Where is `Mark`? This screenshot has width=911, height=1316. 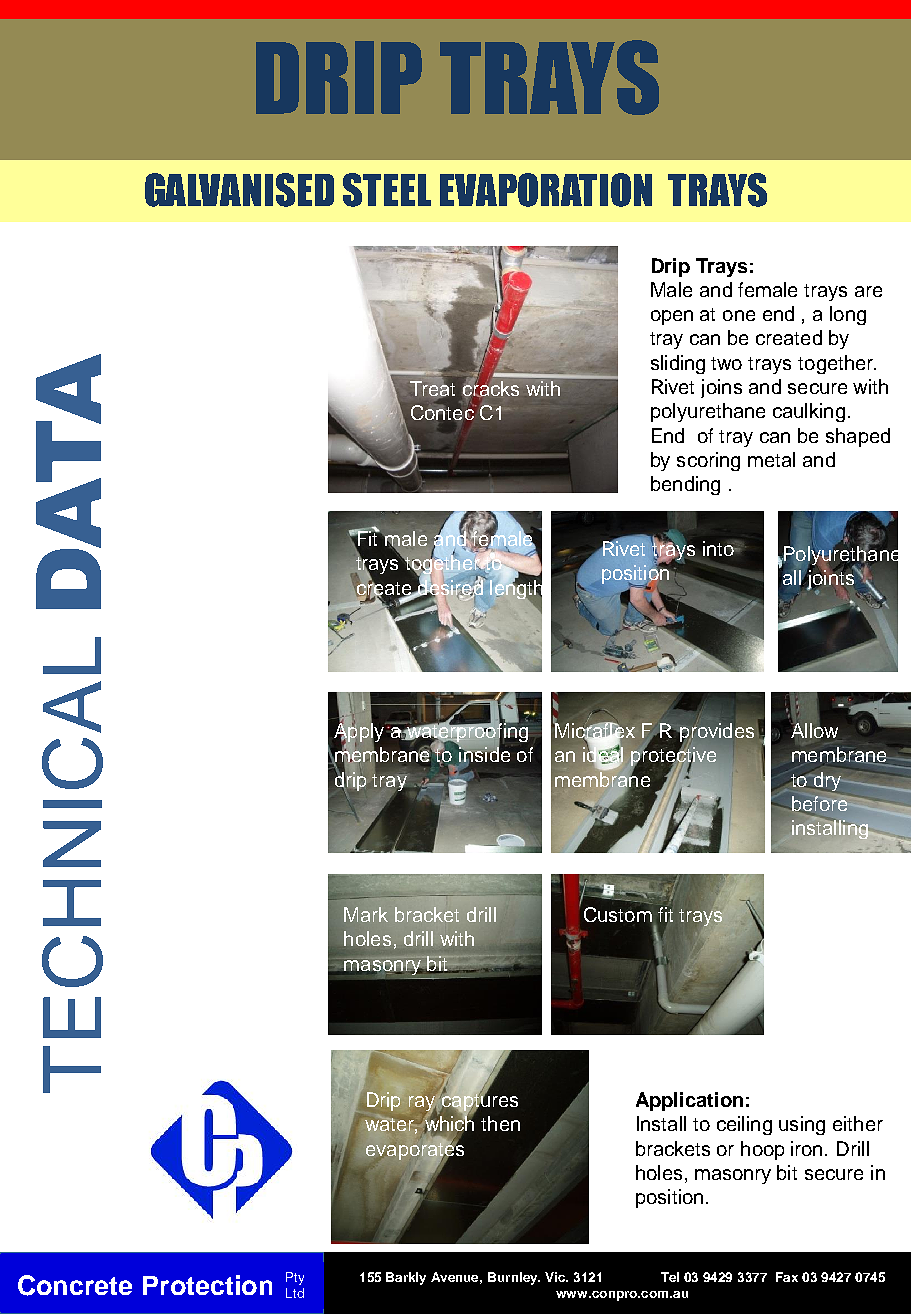
Mark is located at coordinates (366, 914).
